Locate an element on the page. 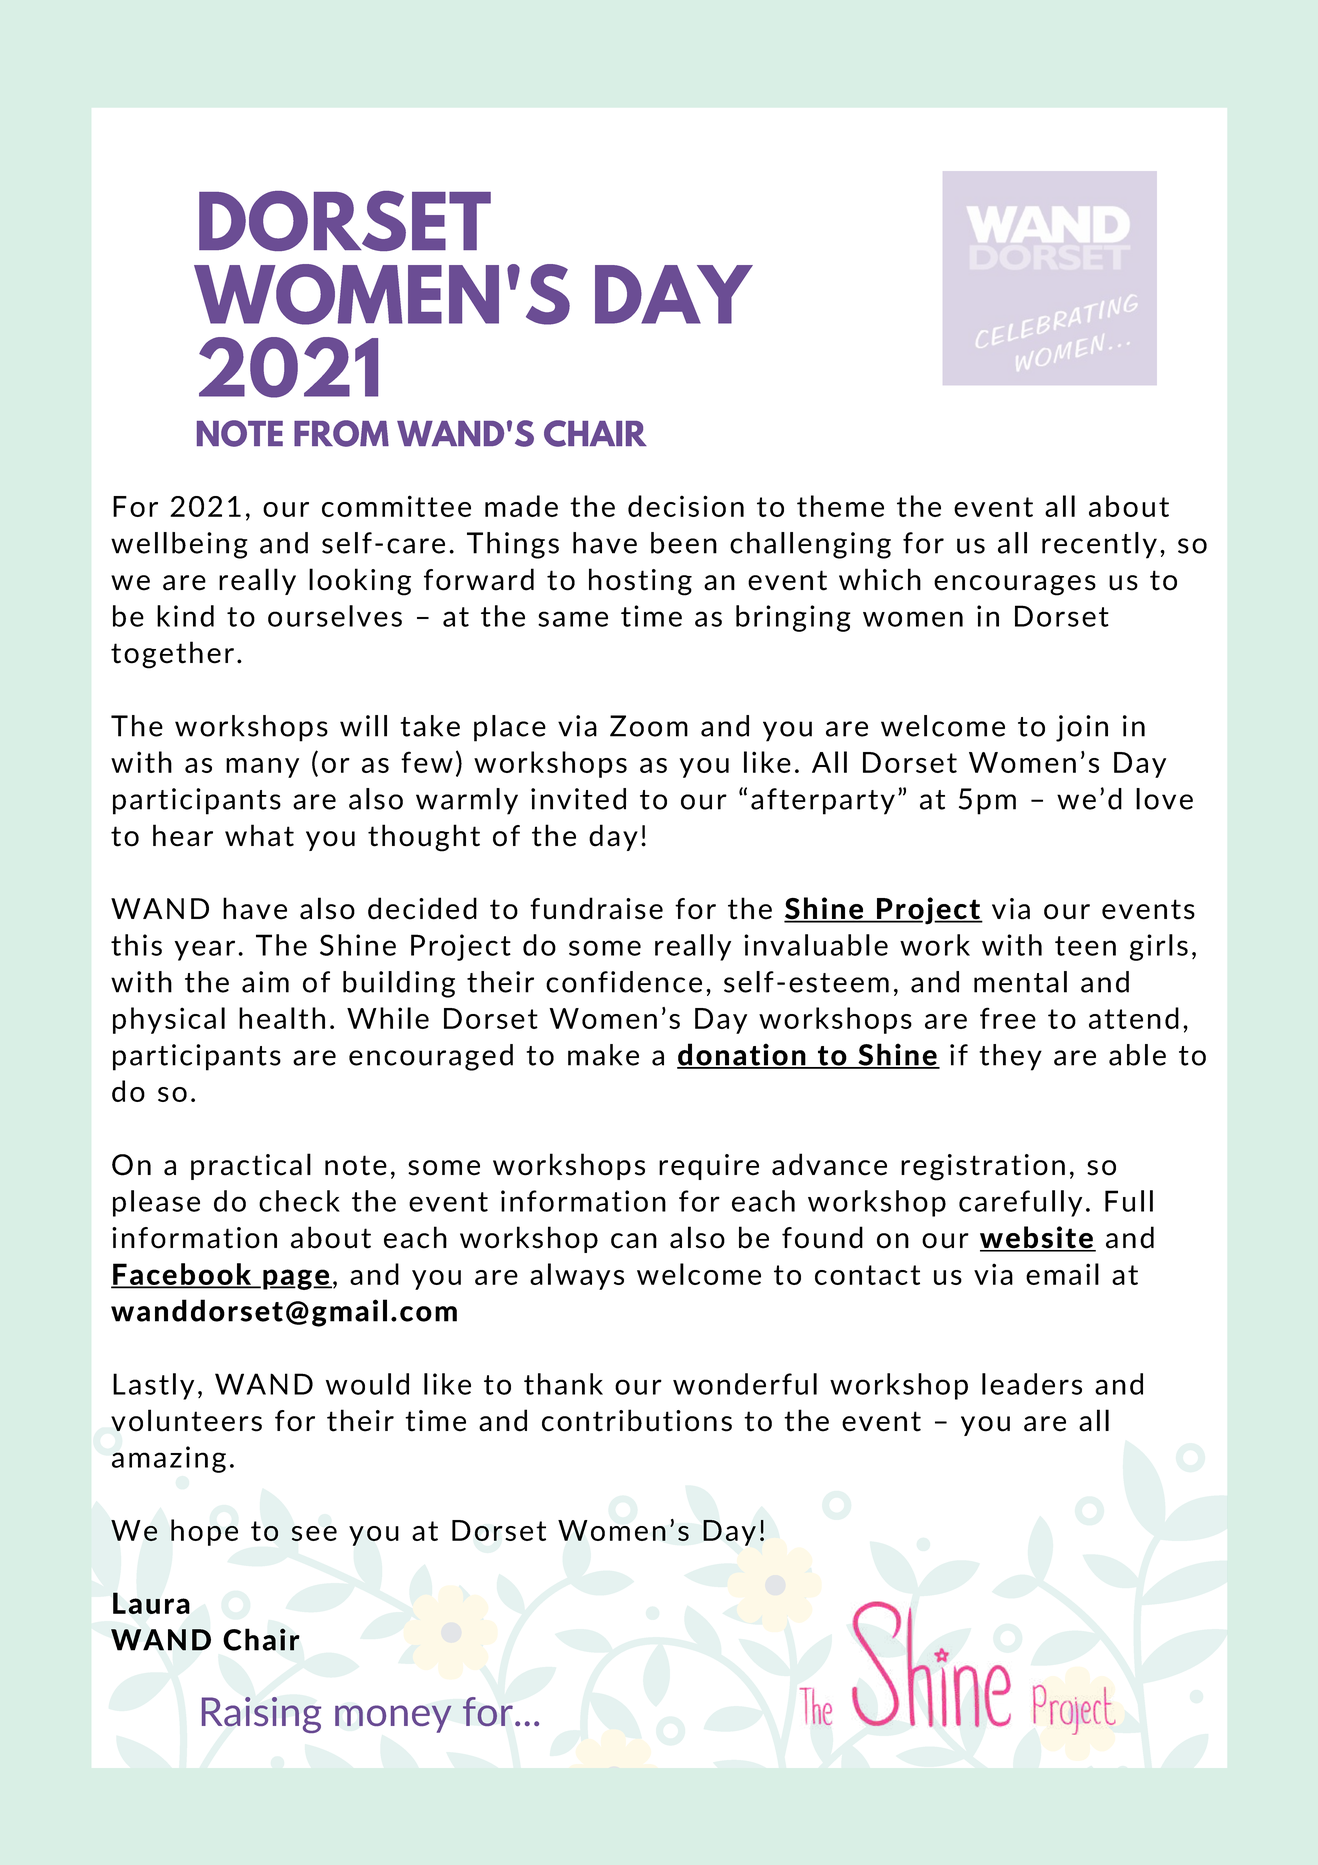 The image size is (1318, 1865). make is located at coordinates (603, 1055).
